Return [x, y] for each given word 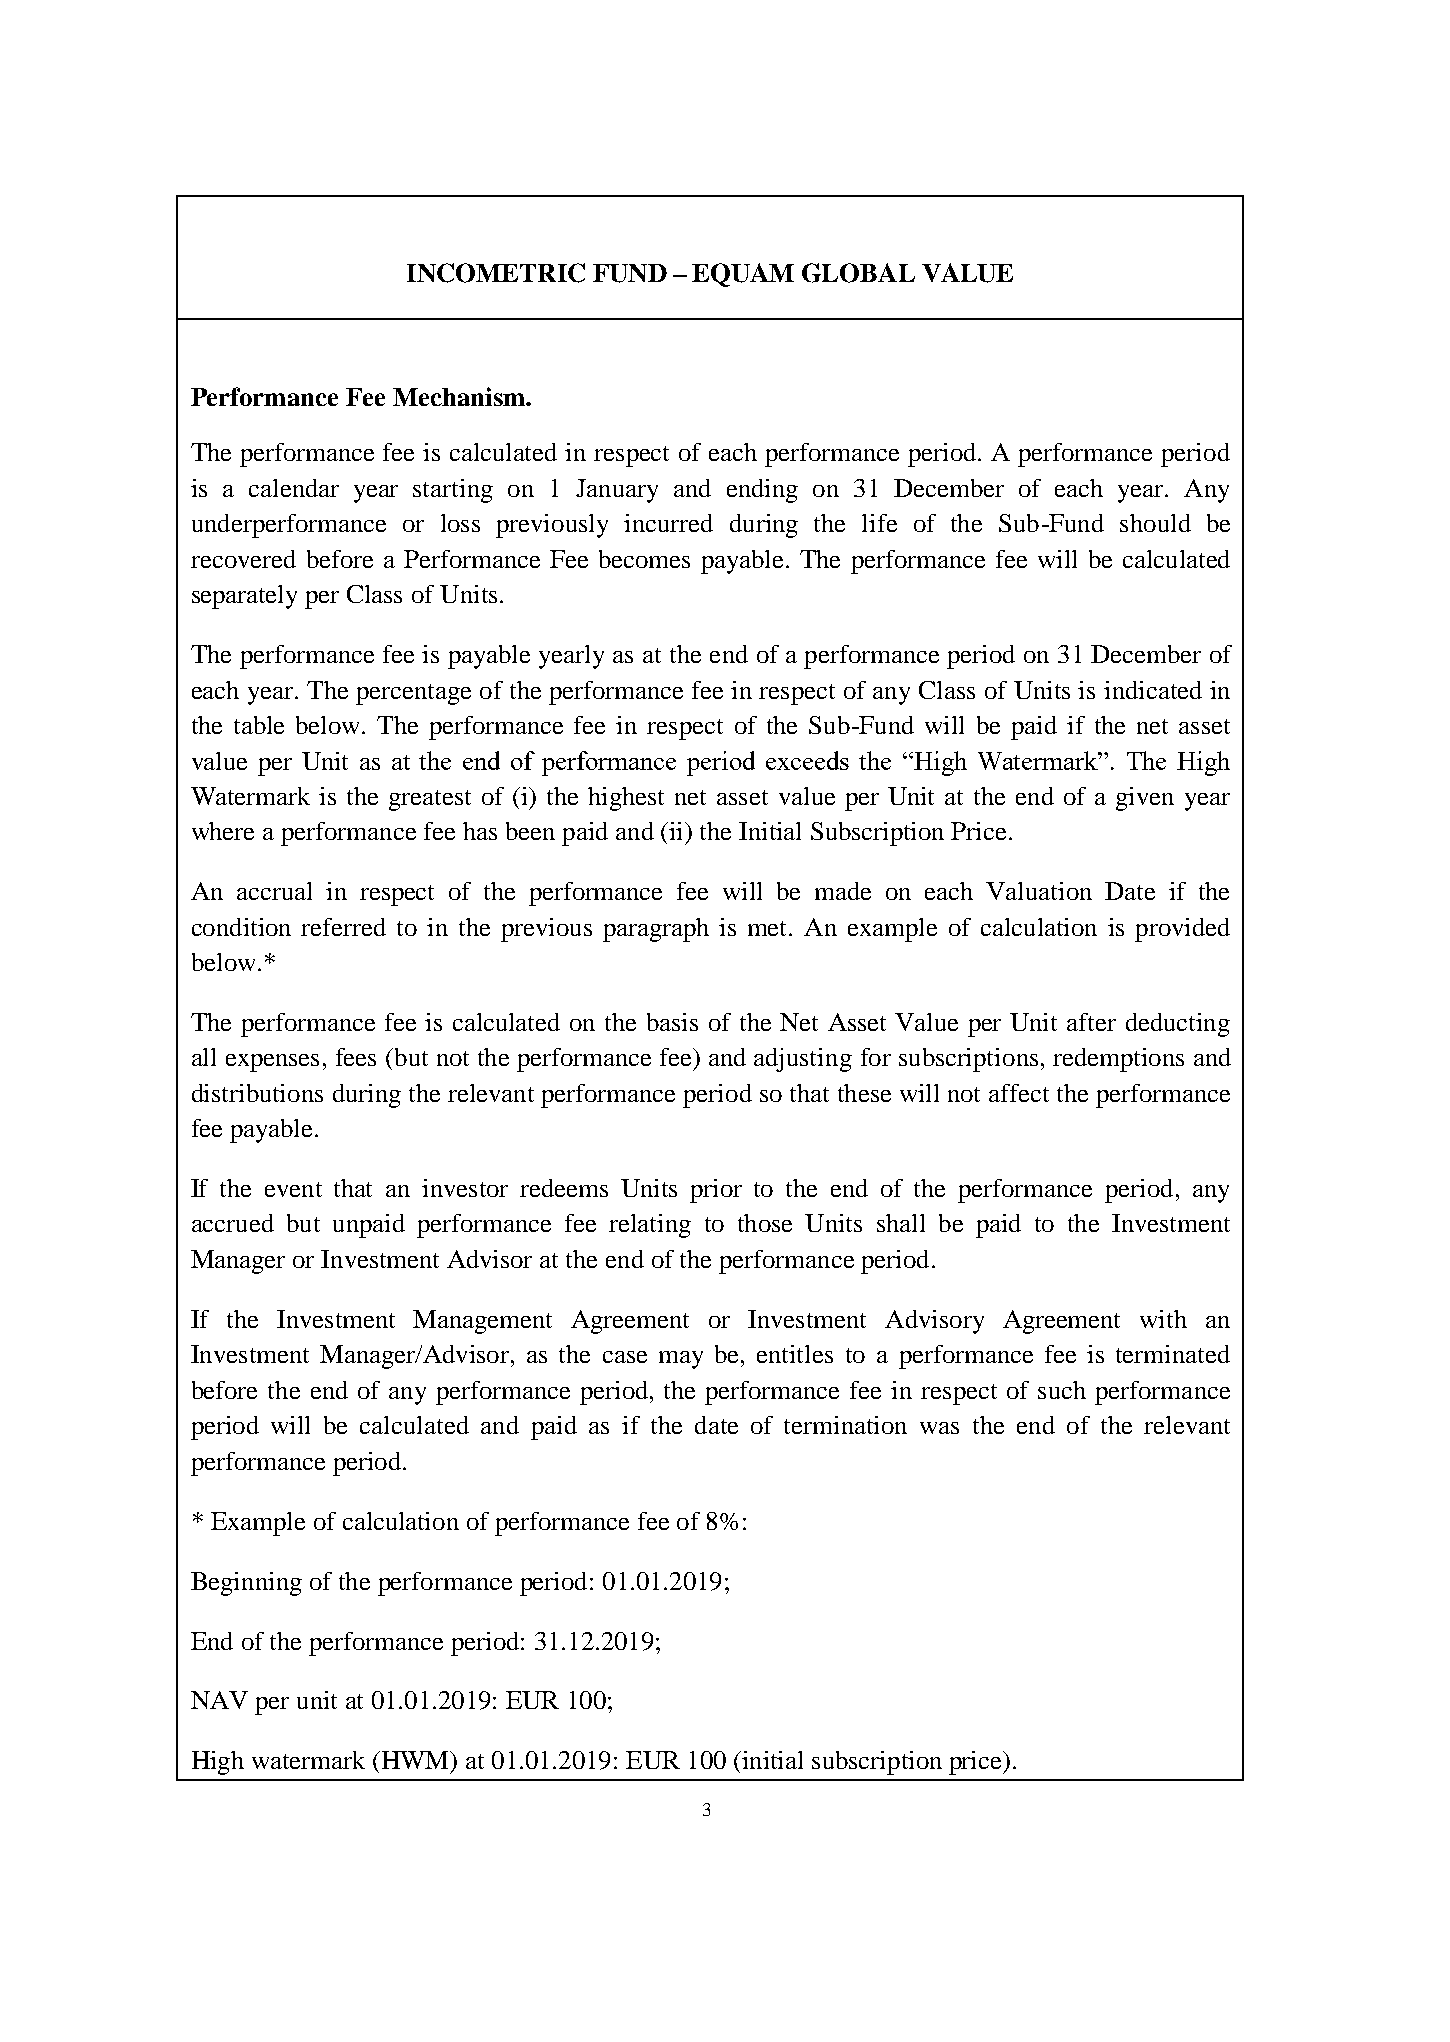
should [1155, 523]
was [939, 1428]
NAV [219, 1700]
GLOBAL [858, 273]
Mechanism [460, 396]
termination [845, 1425]
